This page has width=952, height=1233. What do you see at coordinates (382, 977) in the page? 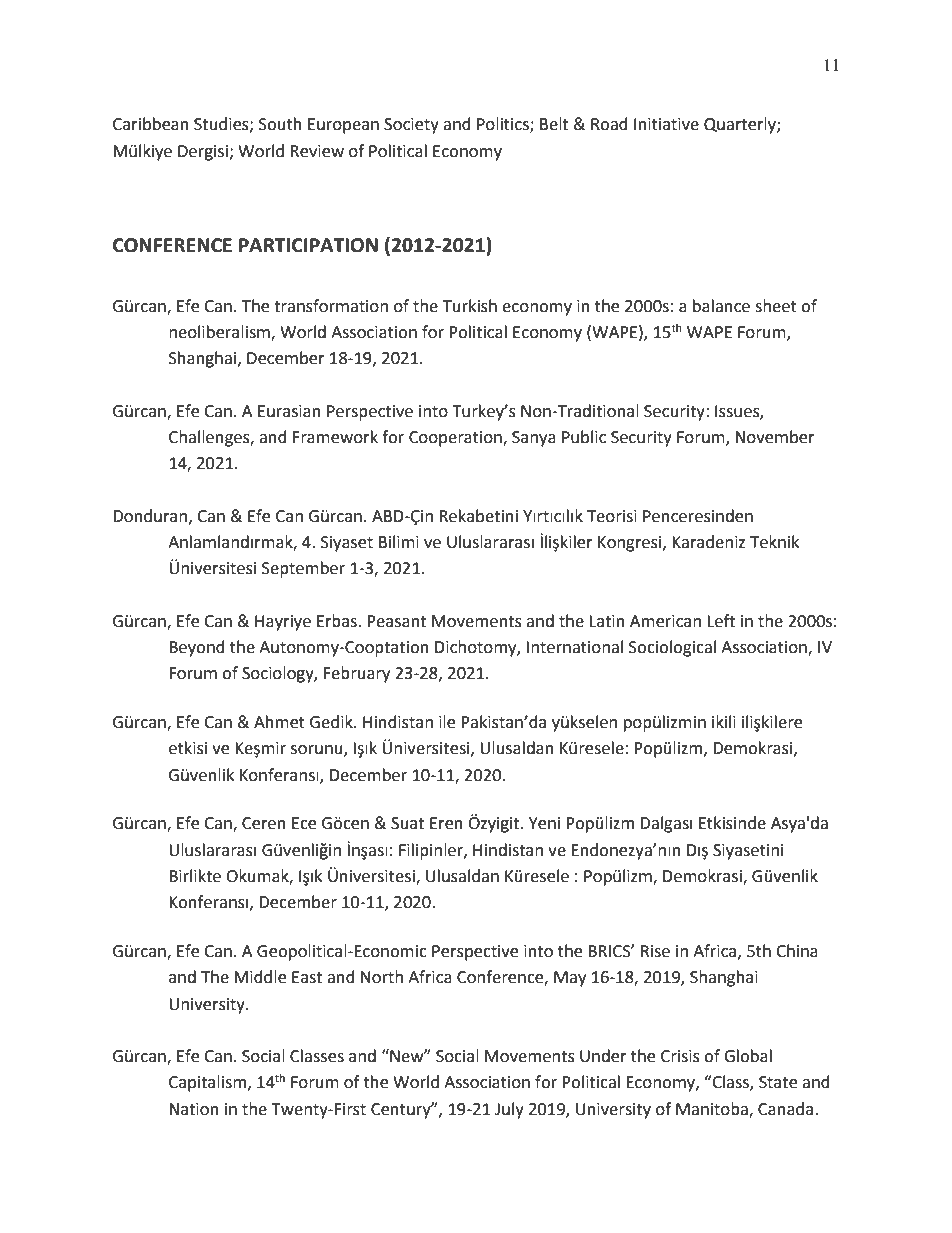
I see `North` at bounding box center [382, 977].
